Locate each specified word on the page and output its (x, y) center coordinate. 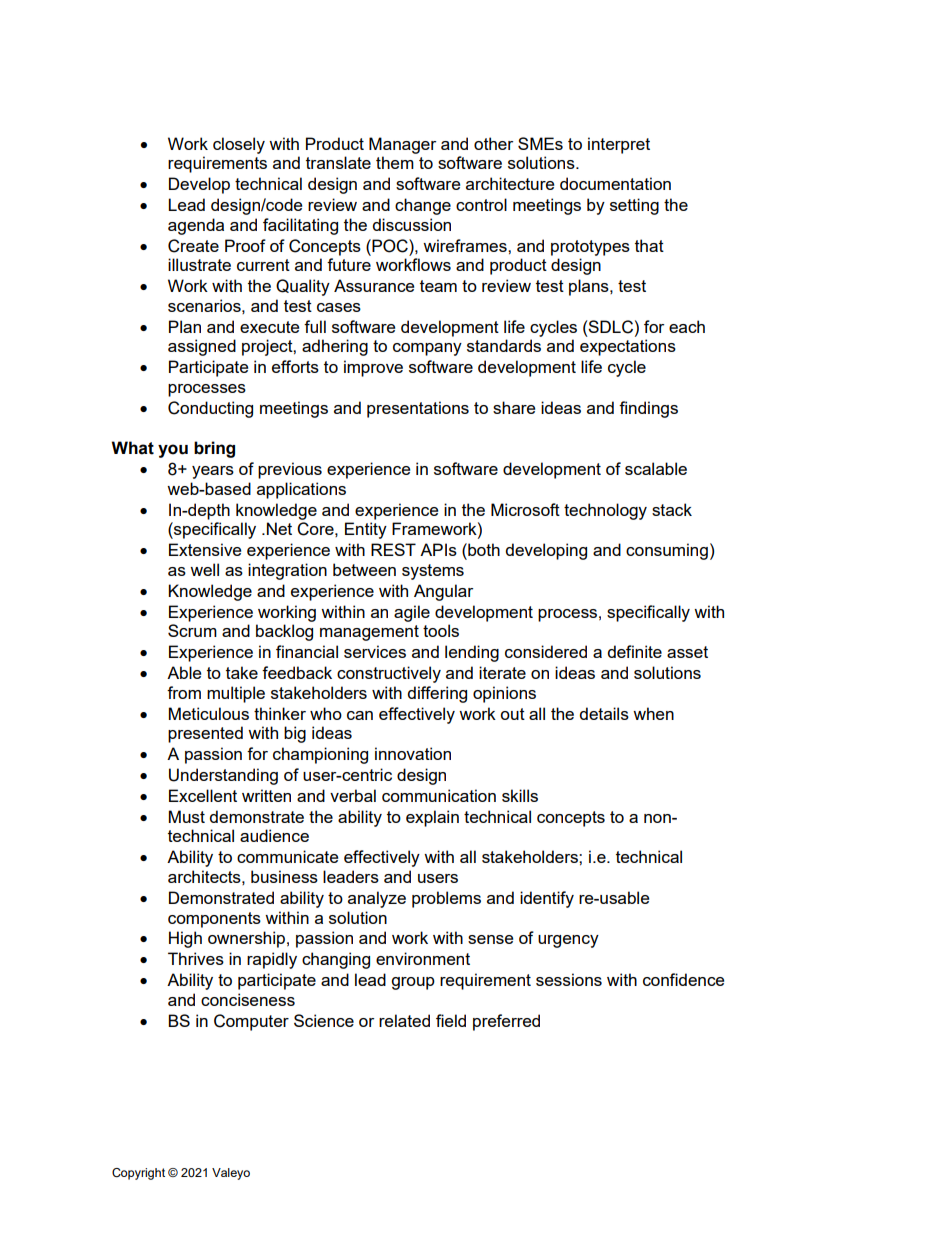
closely (239, 145)
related (404, 1020)
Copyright (138, 1174)
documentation (615, 183)
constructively (389, 674)
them (395, 162)
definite (634, 651)
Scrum (192, 630)
